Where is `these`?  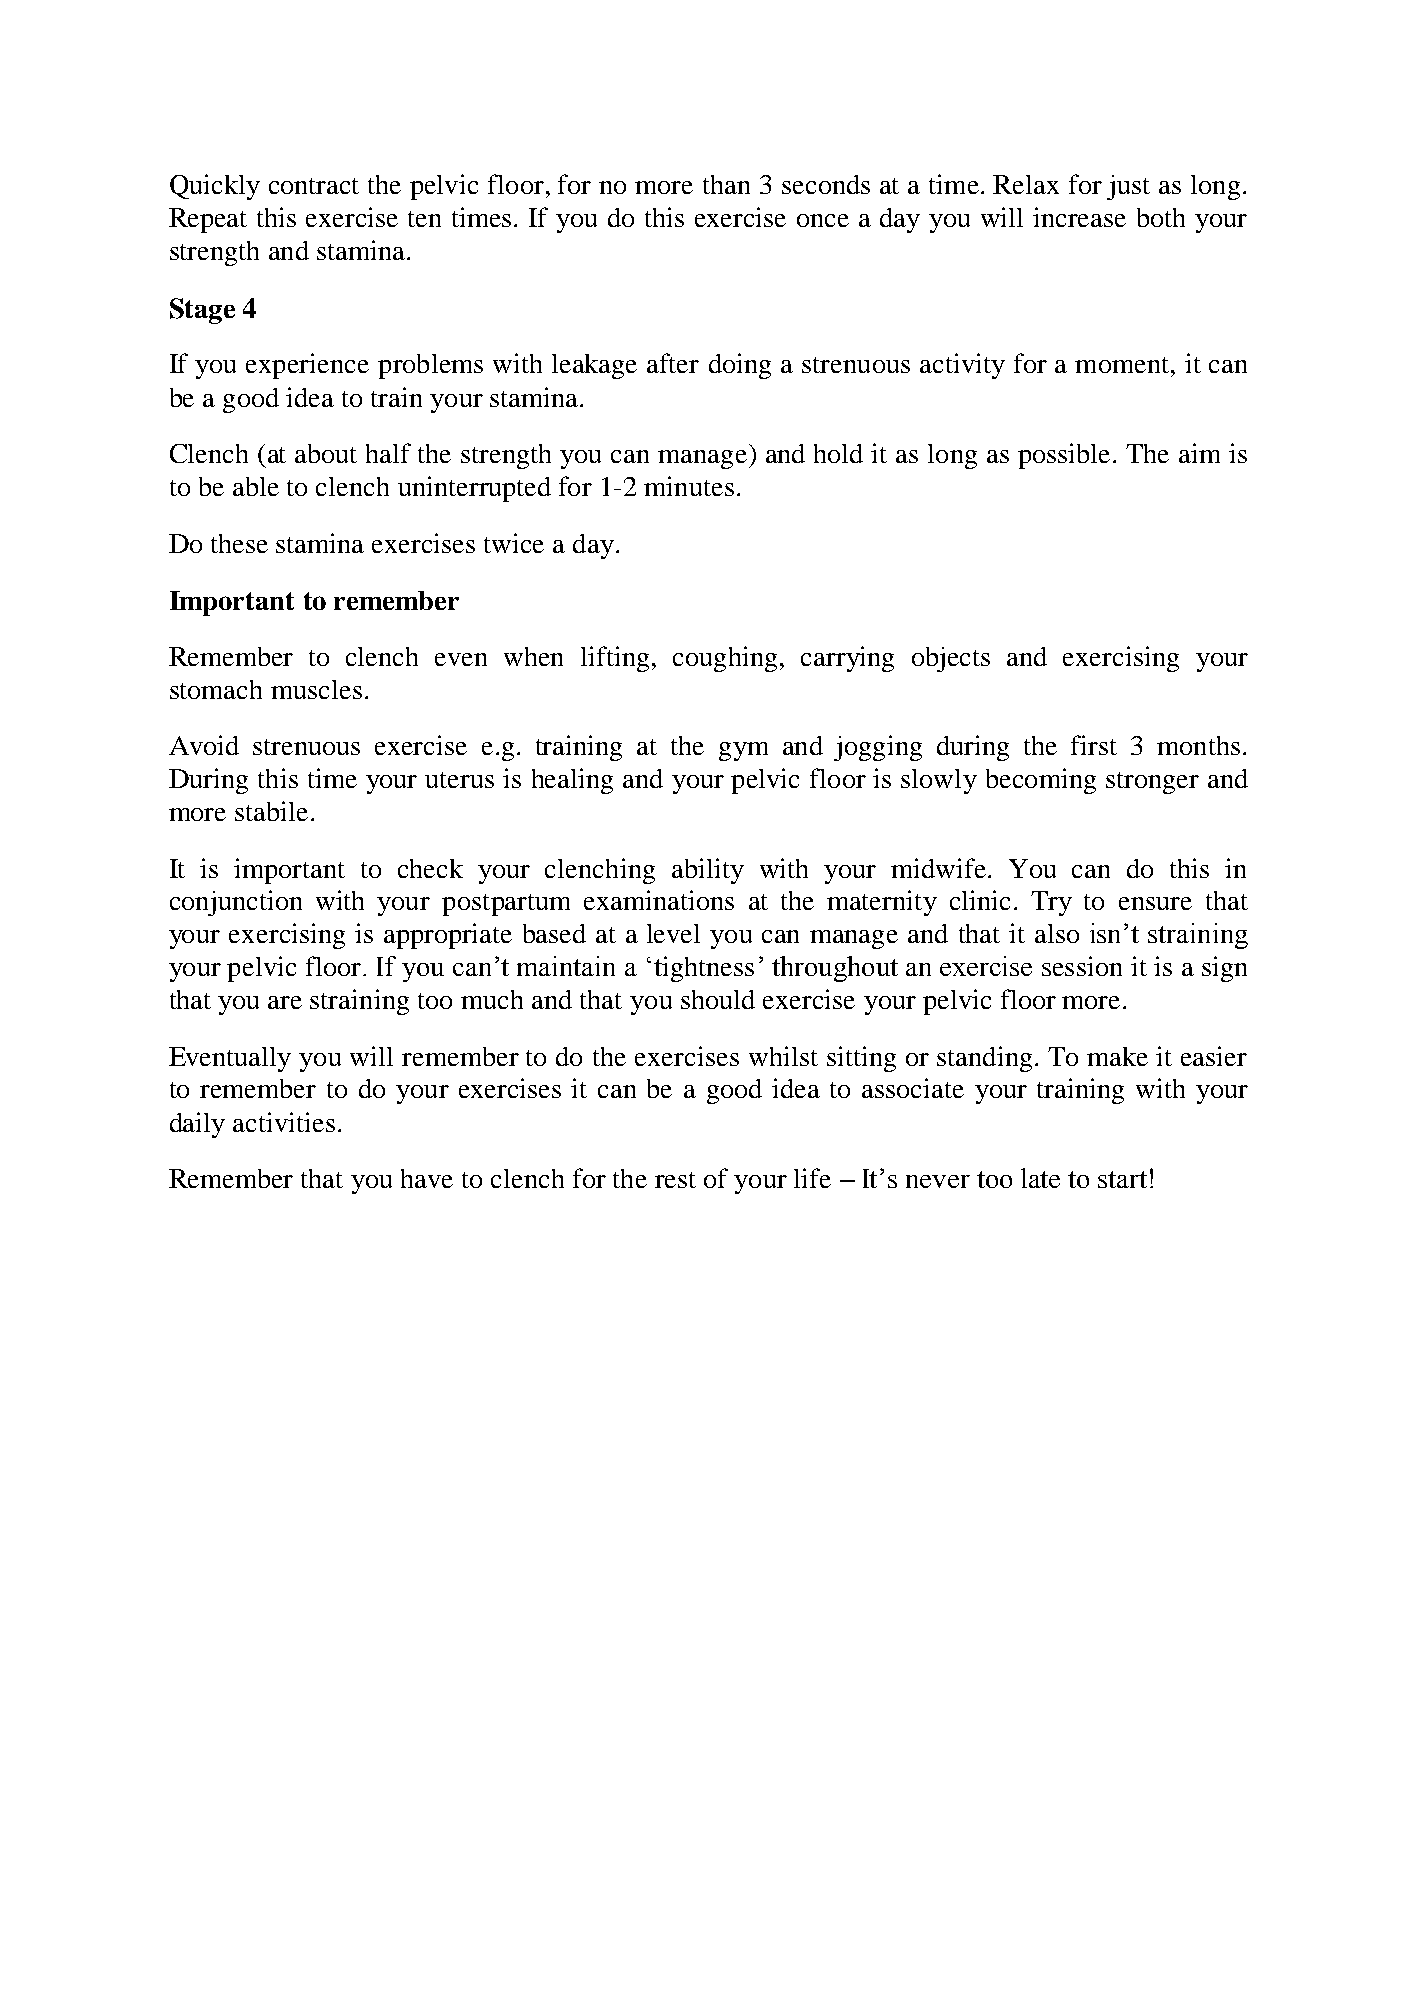 these is located at coordinates (239, 543).
